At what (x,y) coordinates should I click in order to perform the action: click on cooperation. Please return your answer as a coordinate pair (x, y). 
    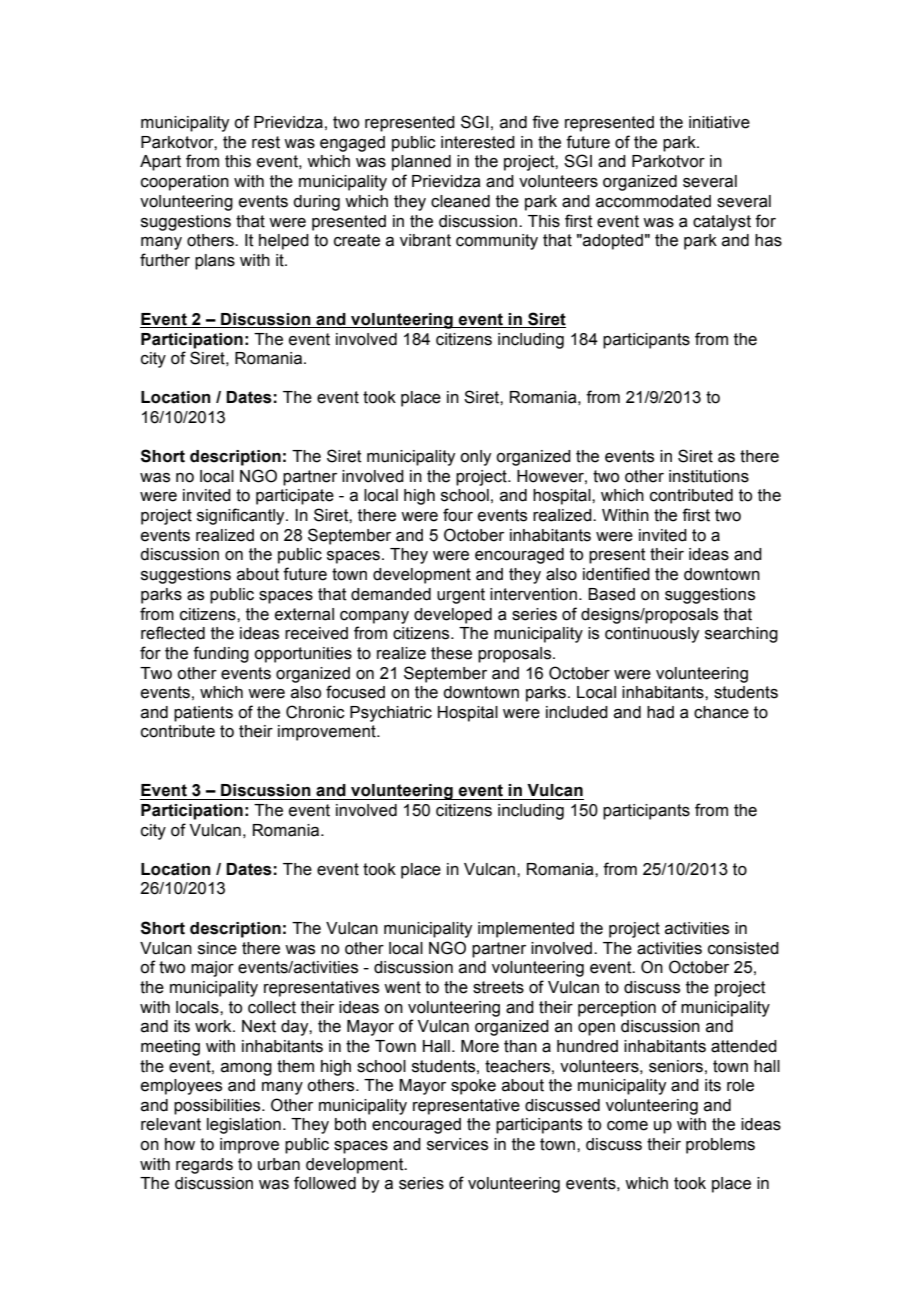
    Looking at the image, I should click on (185, 183).
